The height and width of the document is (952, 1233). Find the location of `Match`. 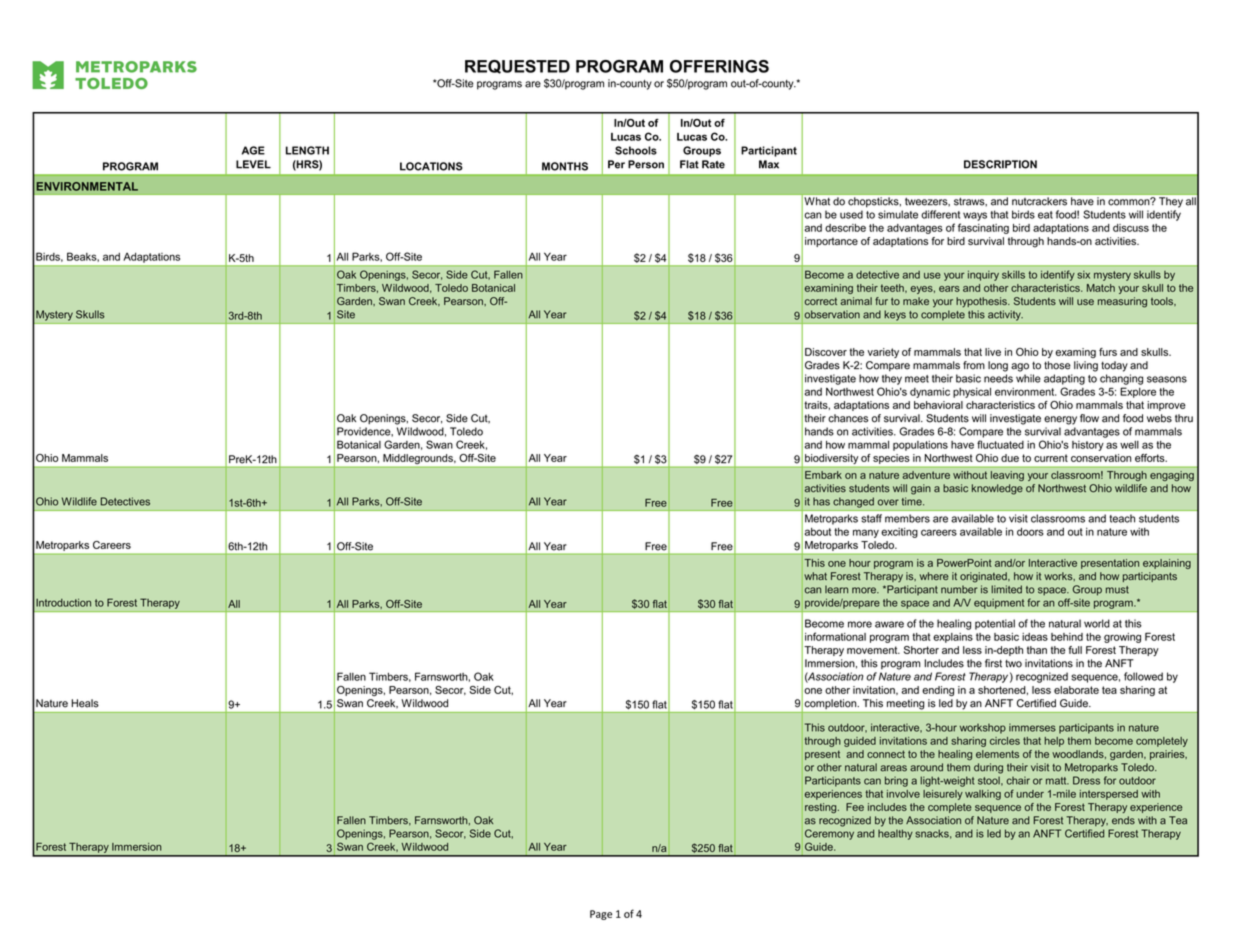

Match is located at coordinates (1101, 288).
